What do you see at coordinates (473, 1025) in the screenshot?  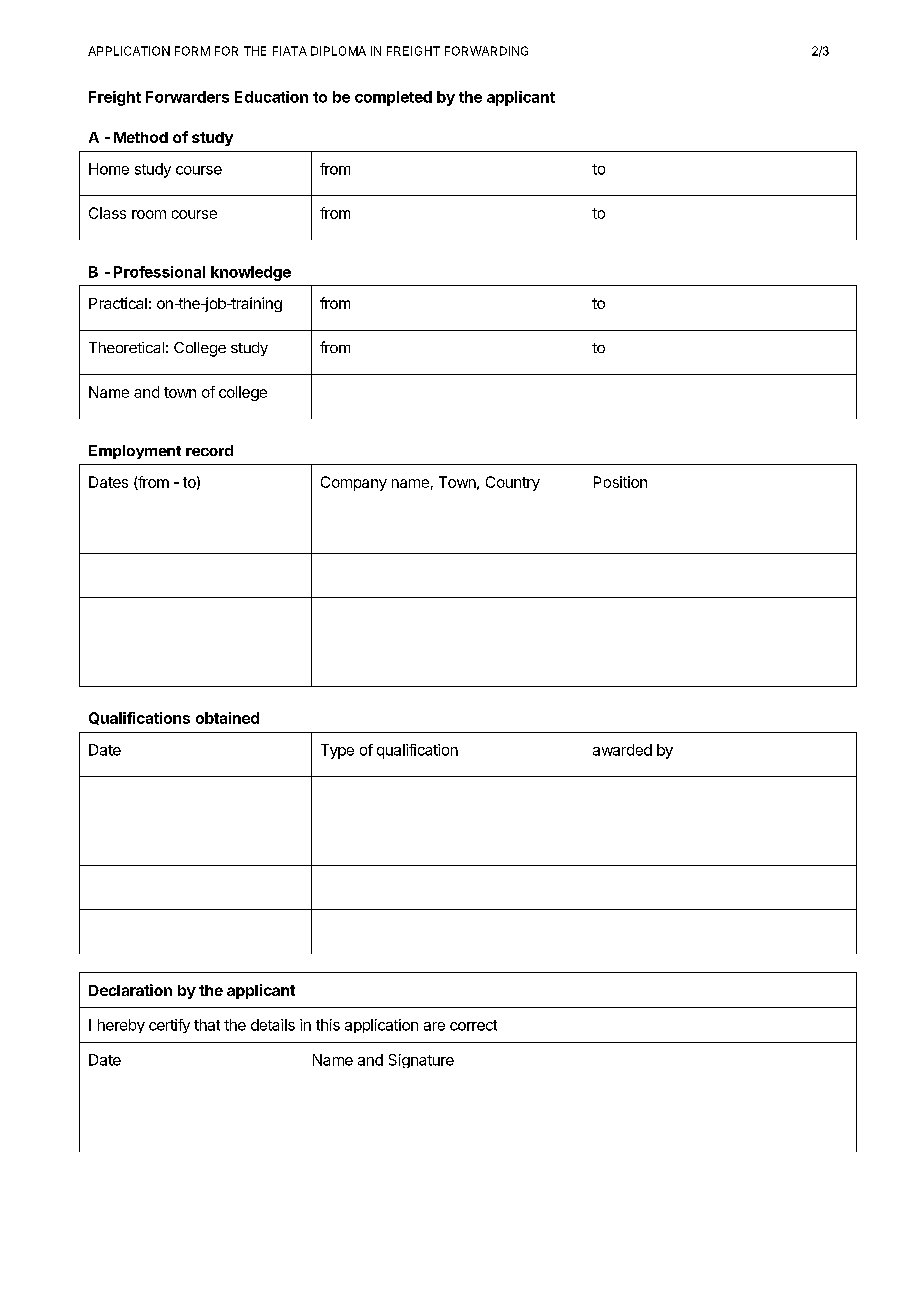 I see `correct` at bounding box center [473, 1025].
